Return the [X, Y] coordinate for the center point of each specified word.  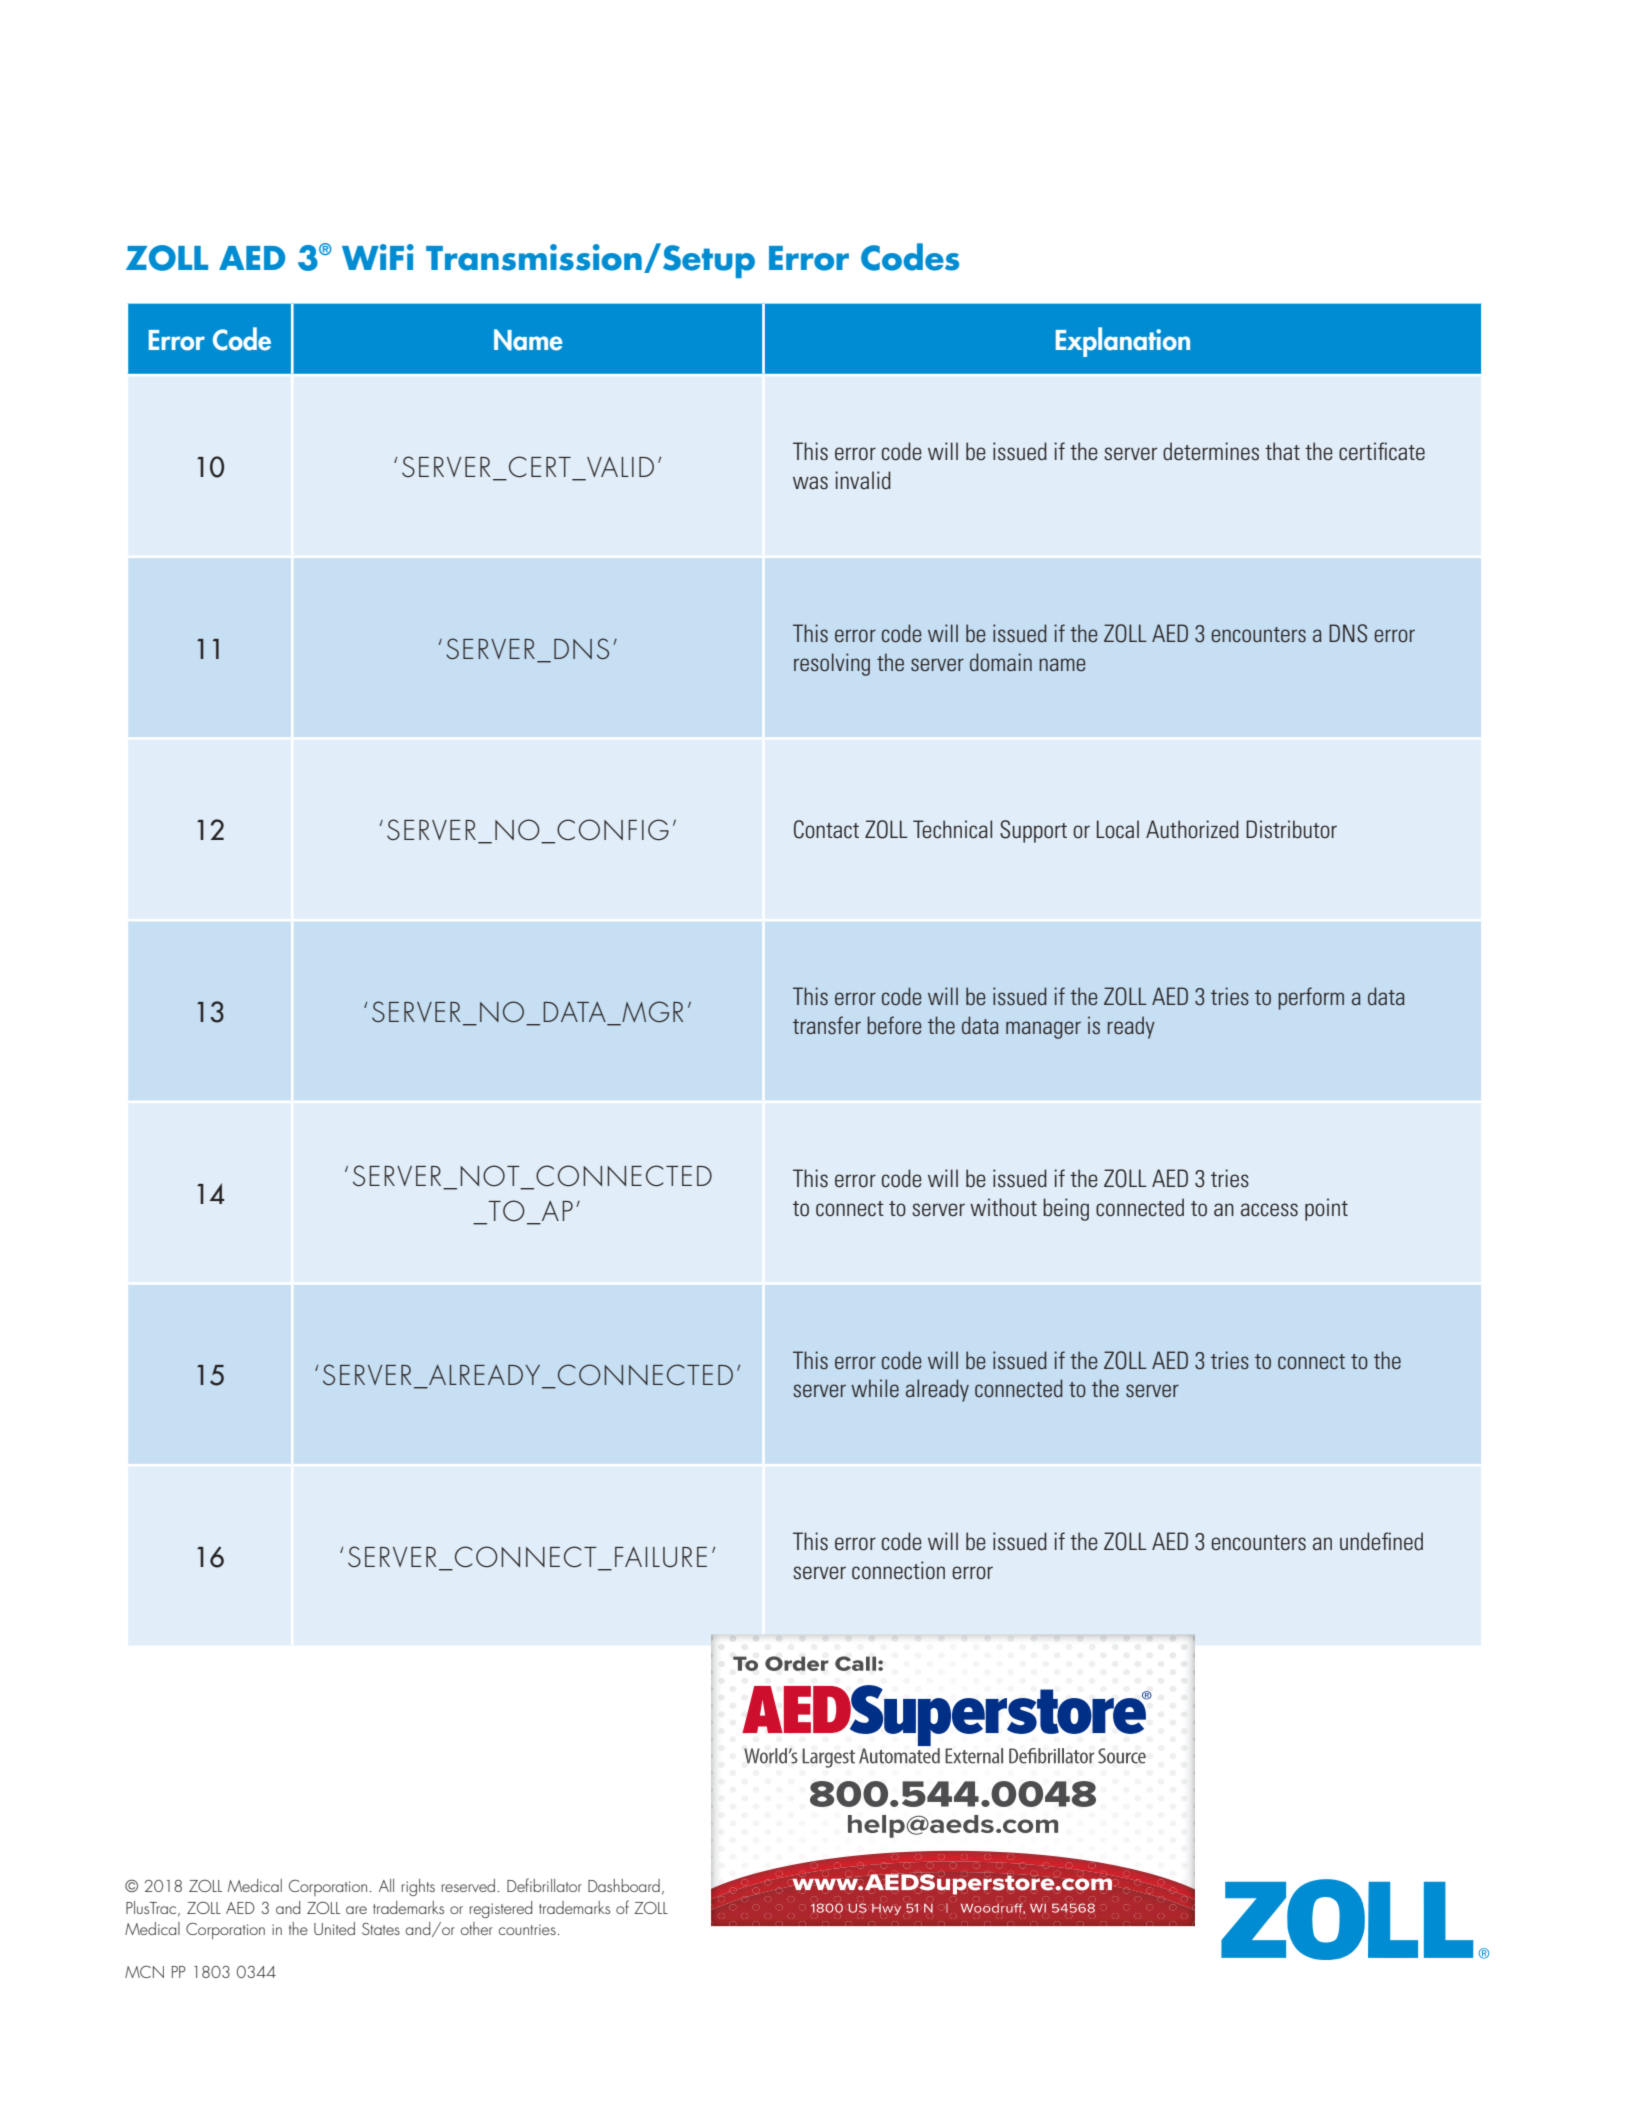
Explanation [1123, 342]
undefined [1381, 1541]
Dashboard [624, 1885]
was [810, 482]
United [334, 1928]
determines [1211, 451]
